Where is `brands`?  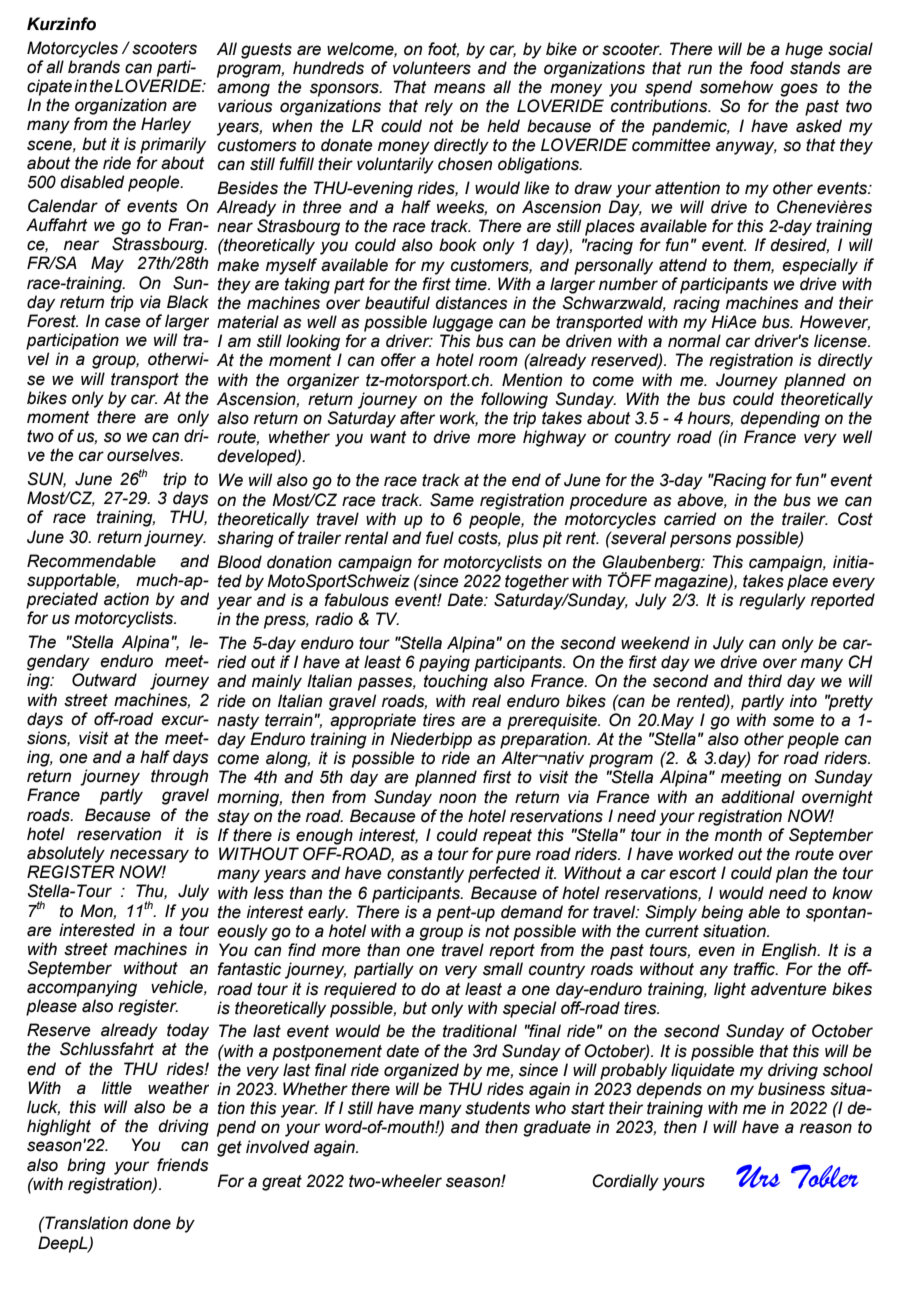
brands is located at coordinates (94, 67).
